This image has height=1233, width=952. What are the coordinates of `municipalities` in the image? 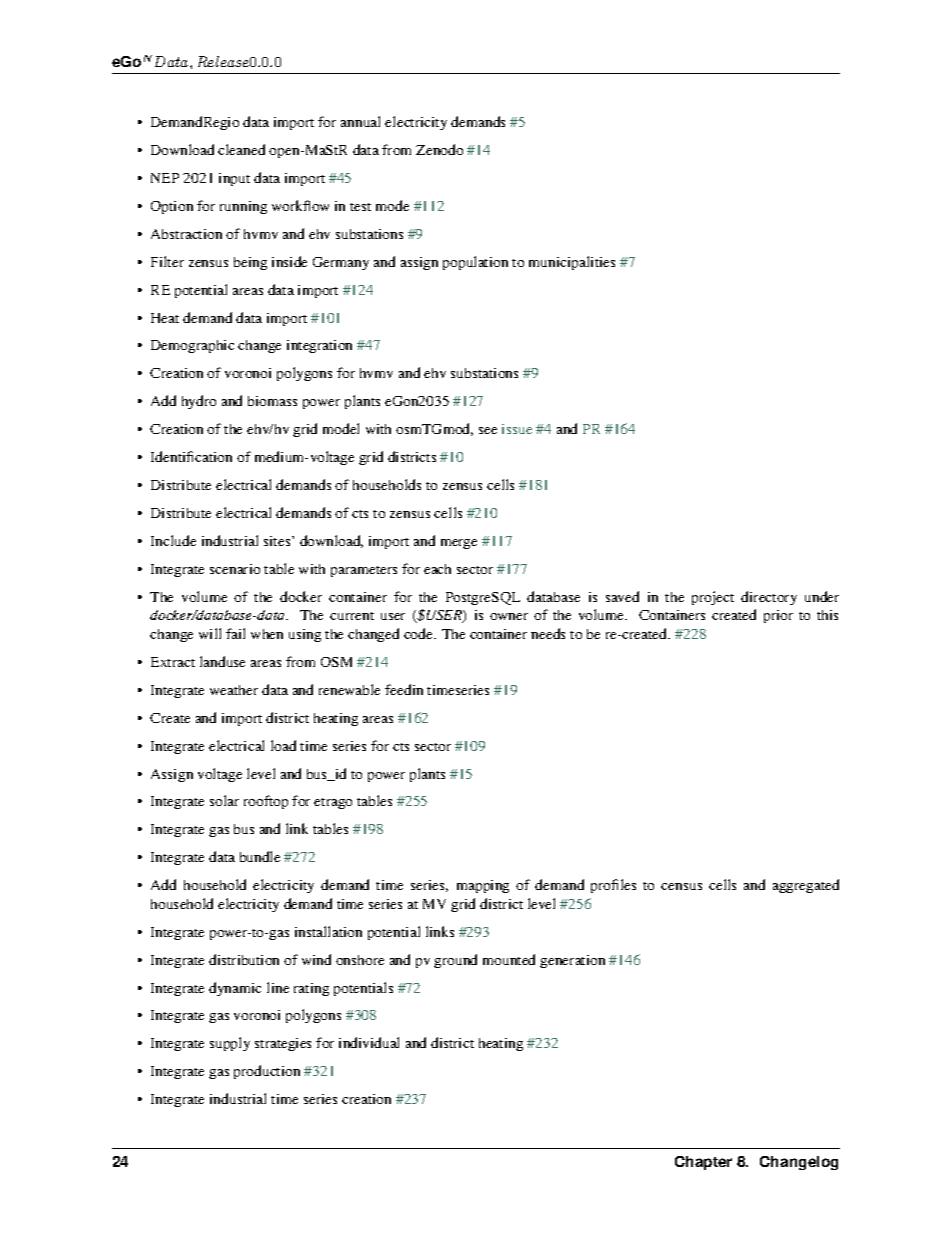 It's located at (572, 263).
